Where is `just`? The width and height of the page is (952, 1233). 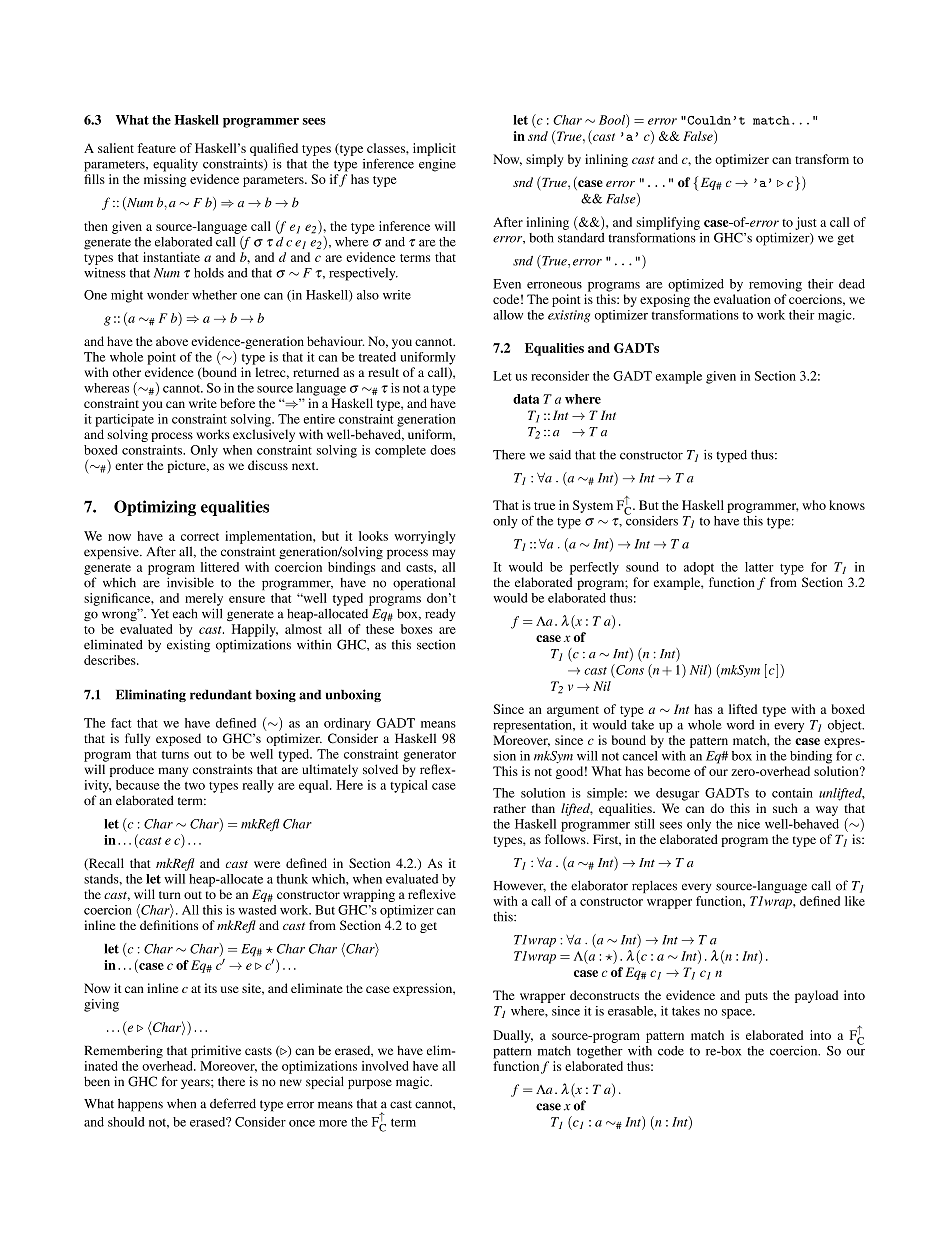 just is located at coordinates (806, 223).
